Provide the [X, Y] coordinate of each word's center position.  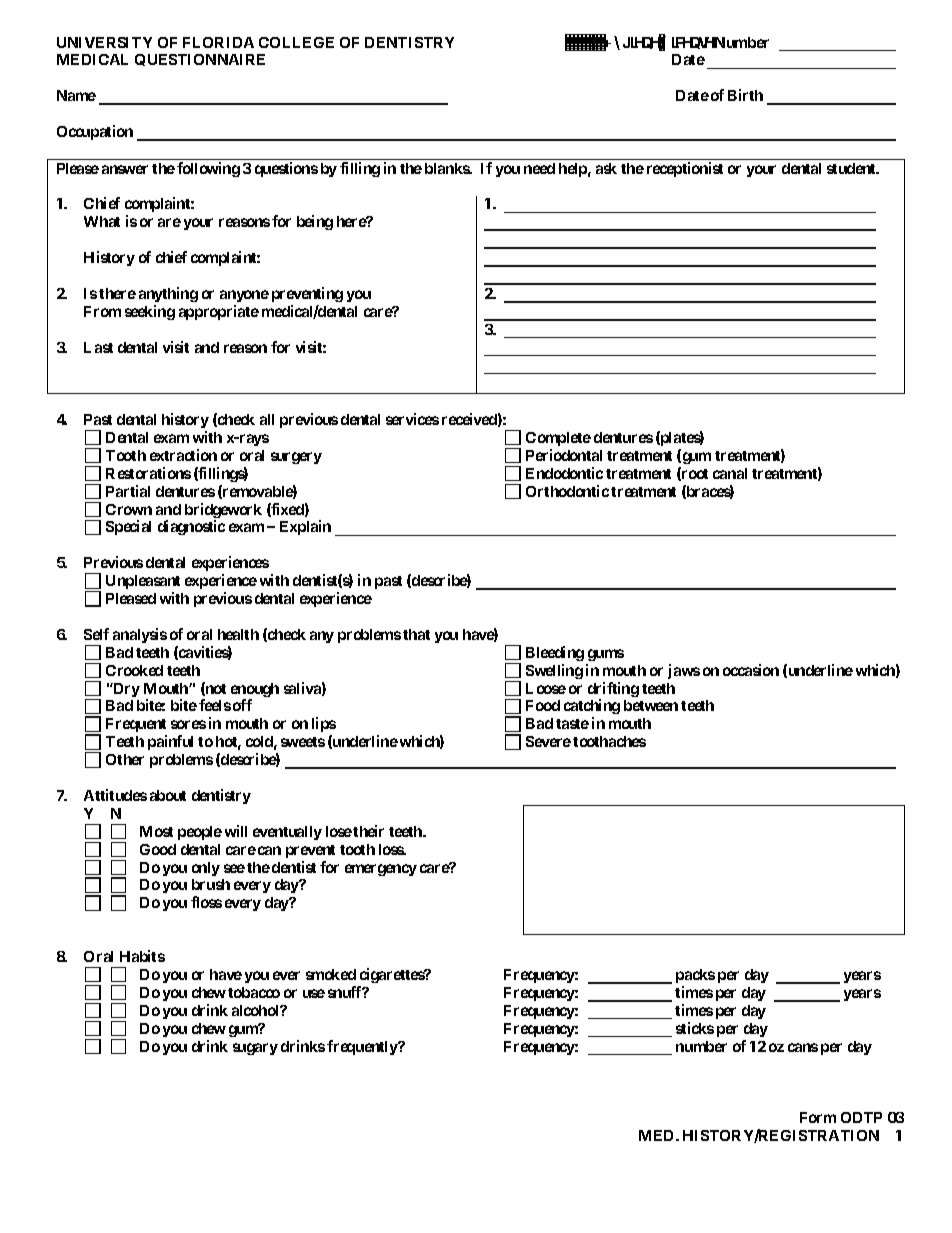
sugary [255, 1049]
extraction [183, 455]
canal [730, 473]
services [412, 419]
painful [170, 742]
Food [543, 705]
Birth [745, 95]
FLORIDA [218, 42]
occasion [751, 670]
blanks [448, 168]
